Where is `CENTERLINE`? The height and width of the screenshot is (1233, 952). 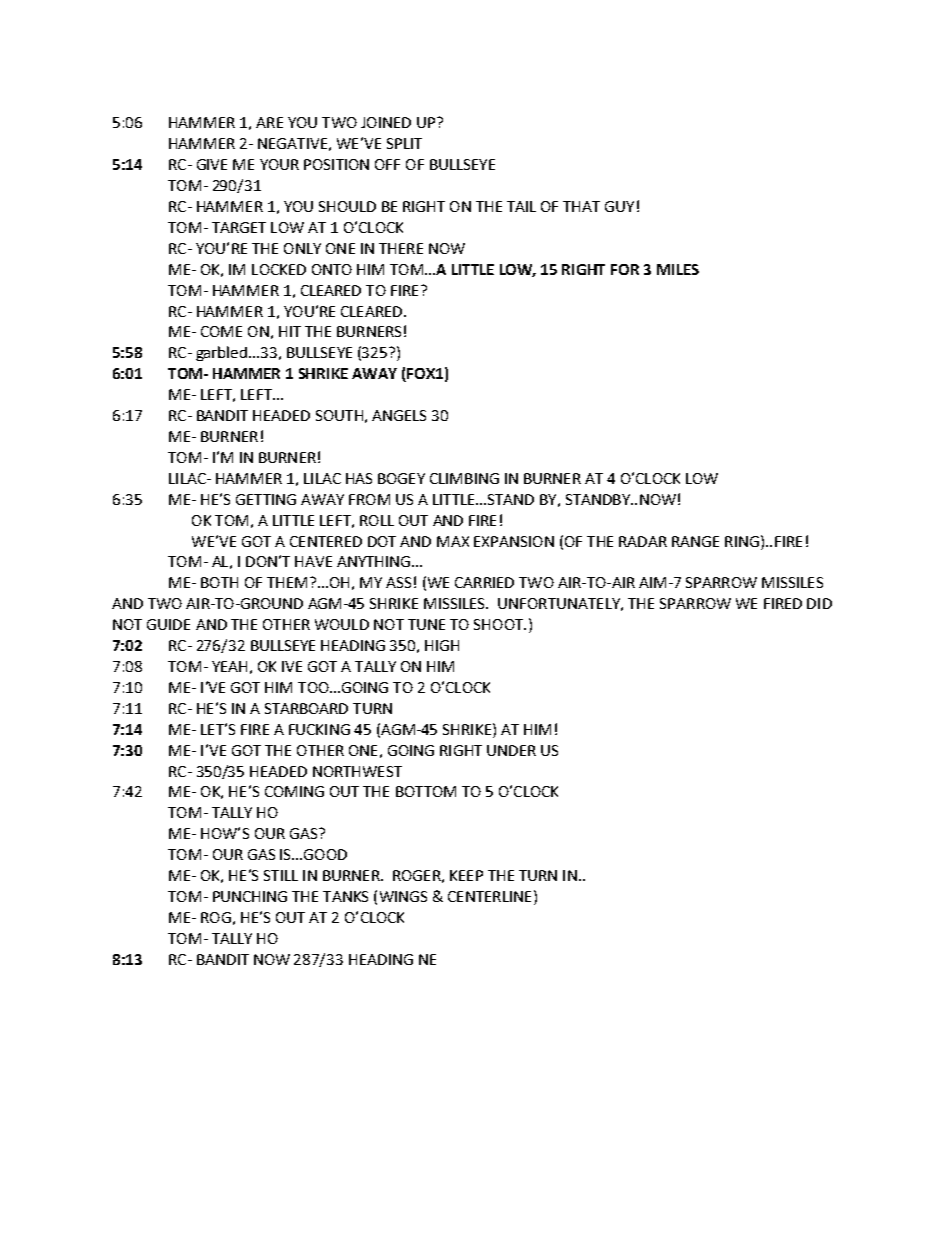
CENTERLINE is located at coordinates (489, 896).
